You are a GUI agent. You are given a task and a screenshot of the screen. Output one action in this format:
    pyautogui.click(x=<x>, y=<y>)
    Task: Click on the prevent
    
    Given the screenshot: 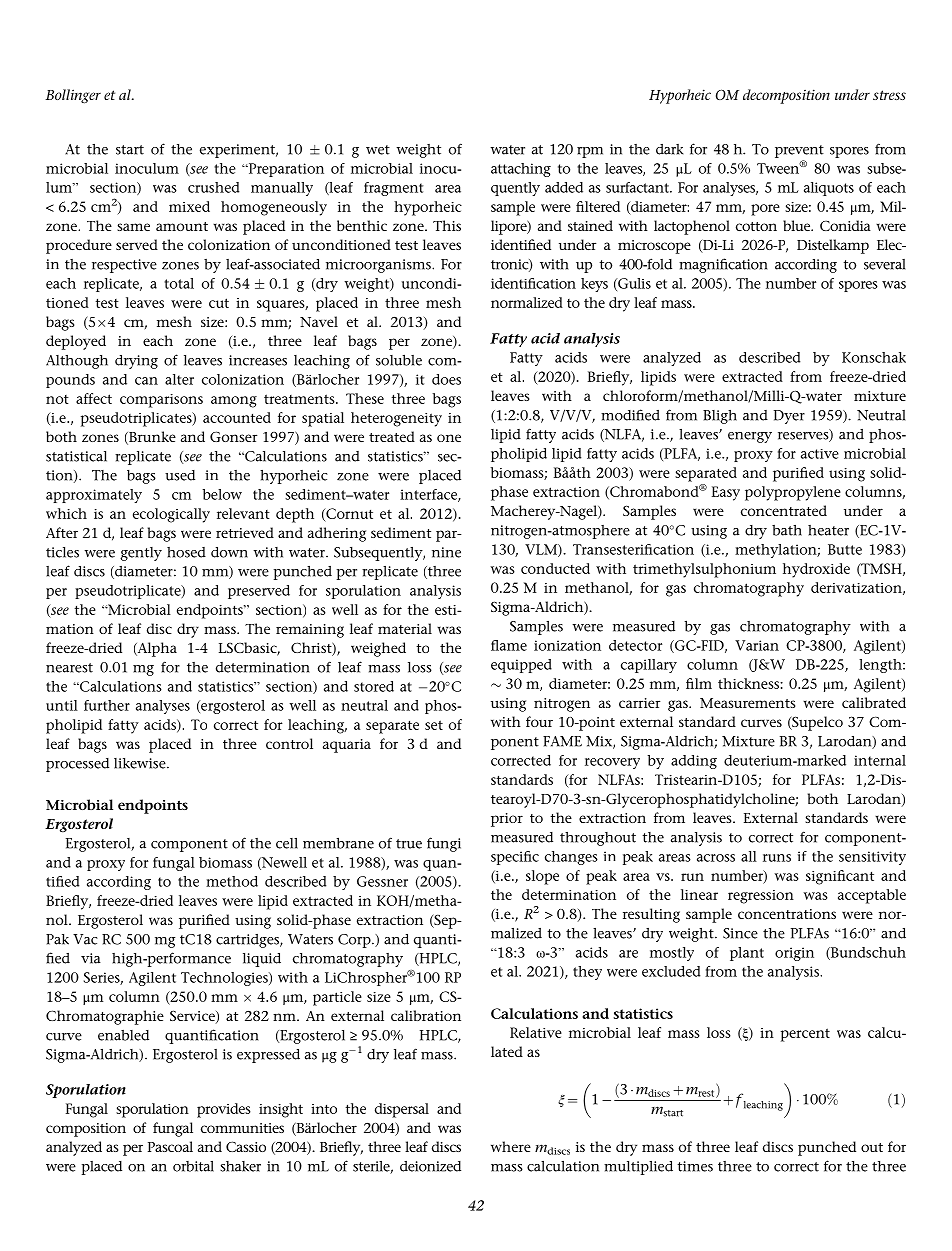 What is the action you would take?
    pyautogui.click(x=799, y=151)
